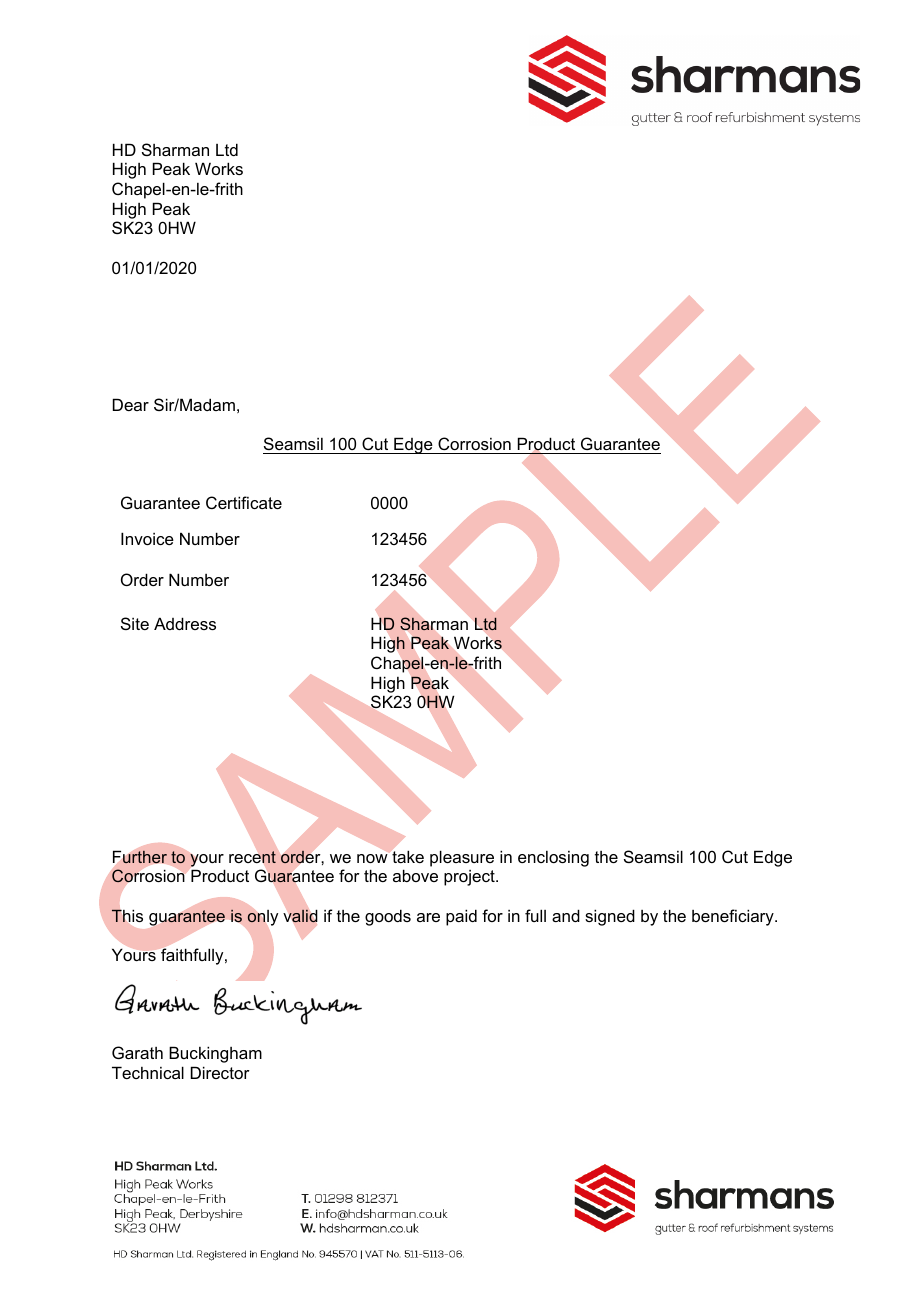  Describe the element at coordinates (252, 857) in the image. I see `recent` at that location.
